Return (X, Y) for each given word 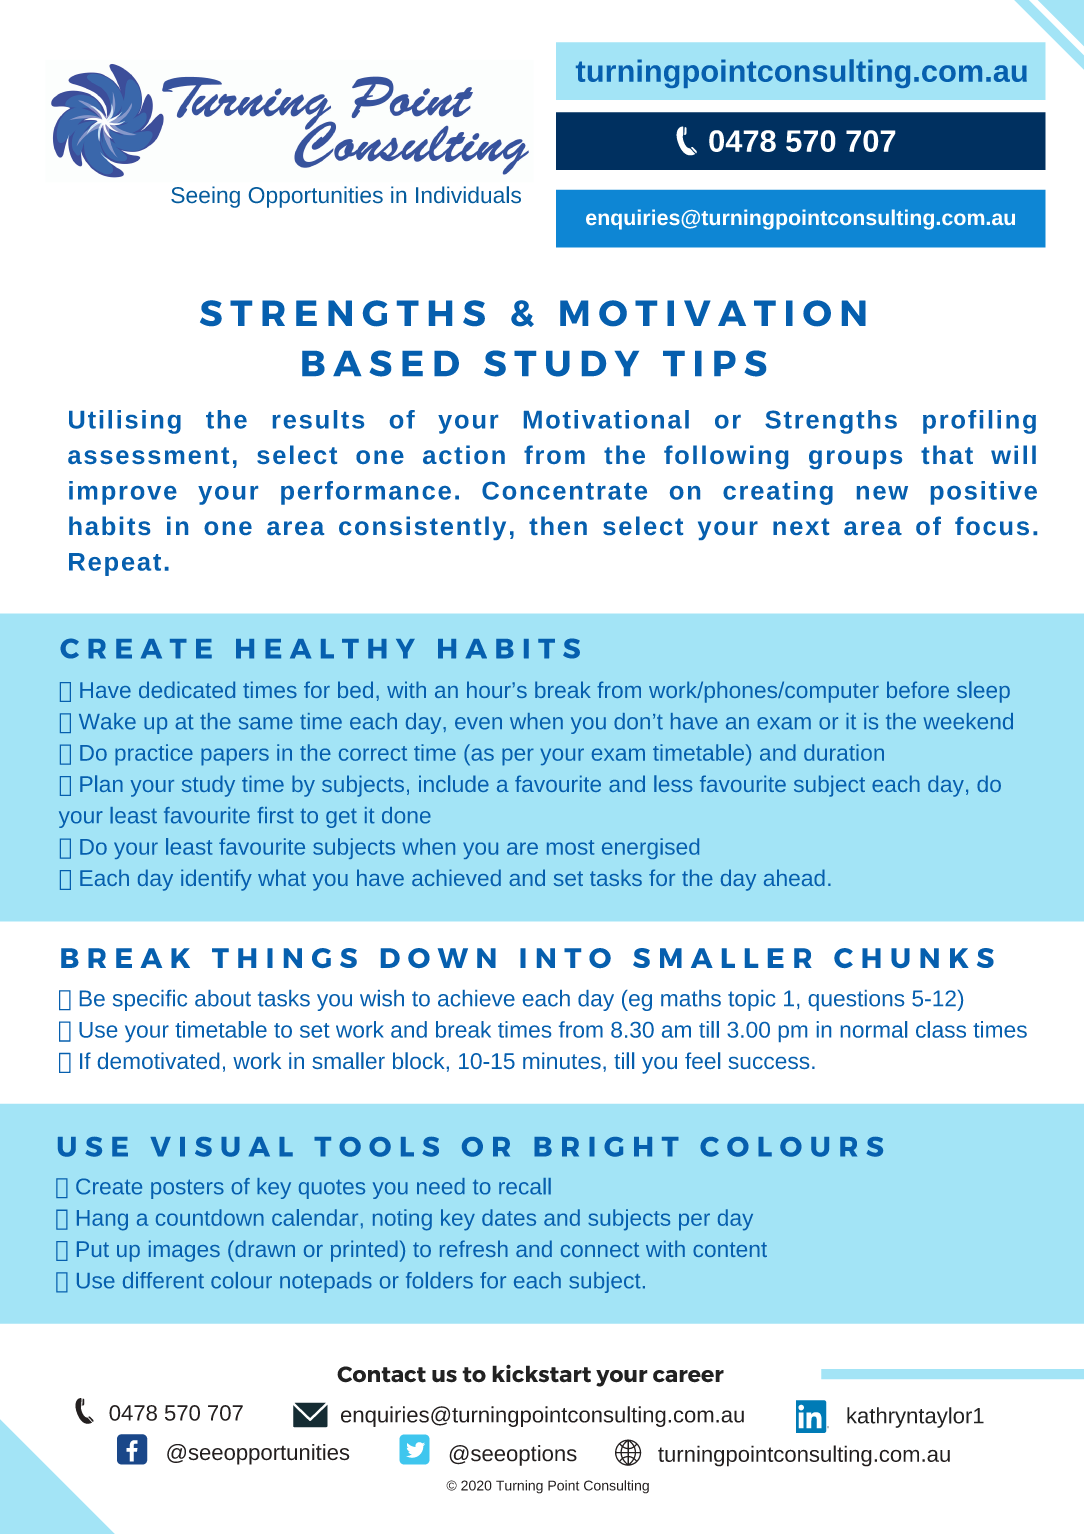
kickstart (541, 1373)
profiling (979, 422)
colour (241, 1280)
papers (235, 757)
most (570, 847)
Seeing (205, 197)
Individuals (468, 194)
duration (844, 752)
